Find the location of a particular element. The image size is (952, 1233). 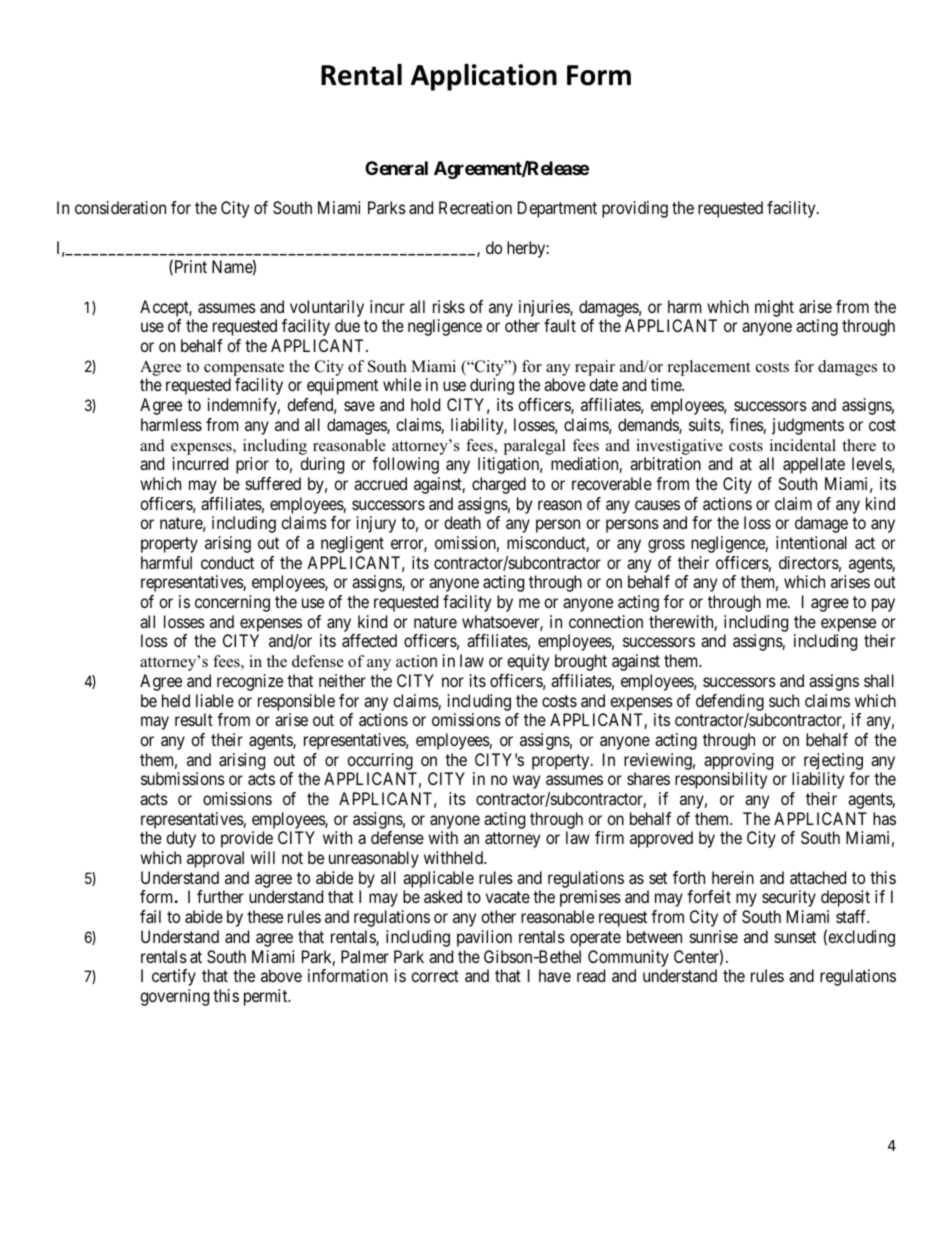

intentional is located at coordinates (811, 542).
